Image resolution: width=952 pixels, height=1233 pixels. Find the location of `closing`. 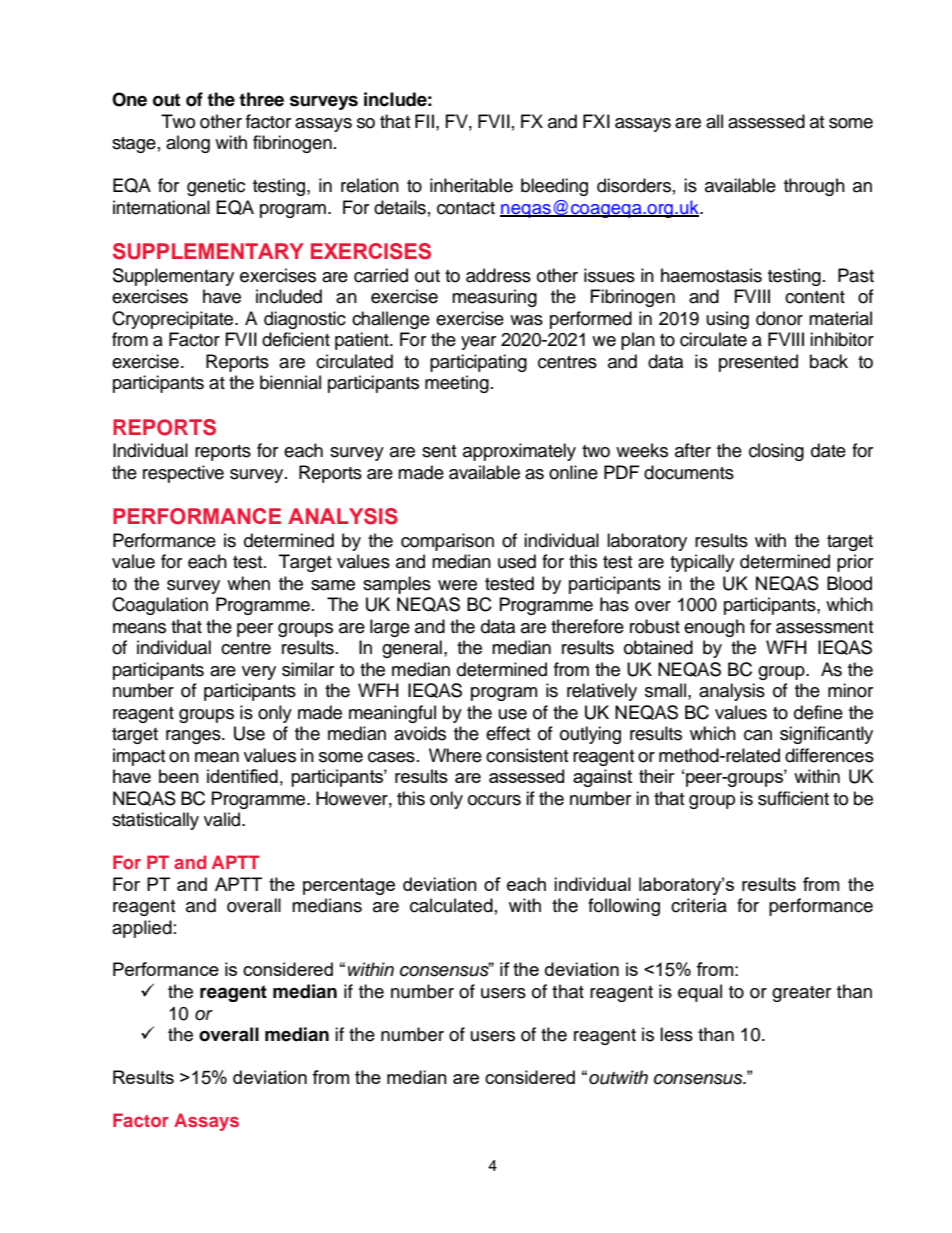

closing is located at coordinates (776, 452).
